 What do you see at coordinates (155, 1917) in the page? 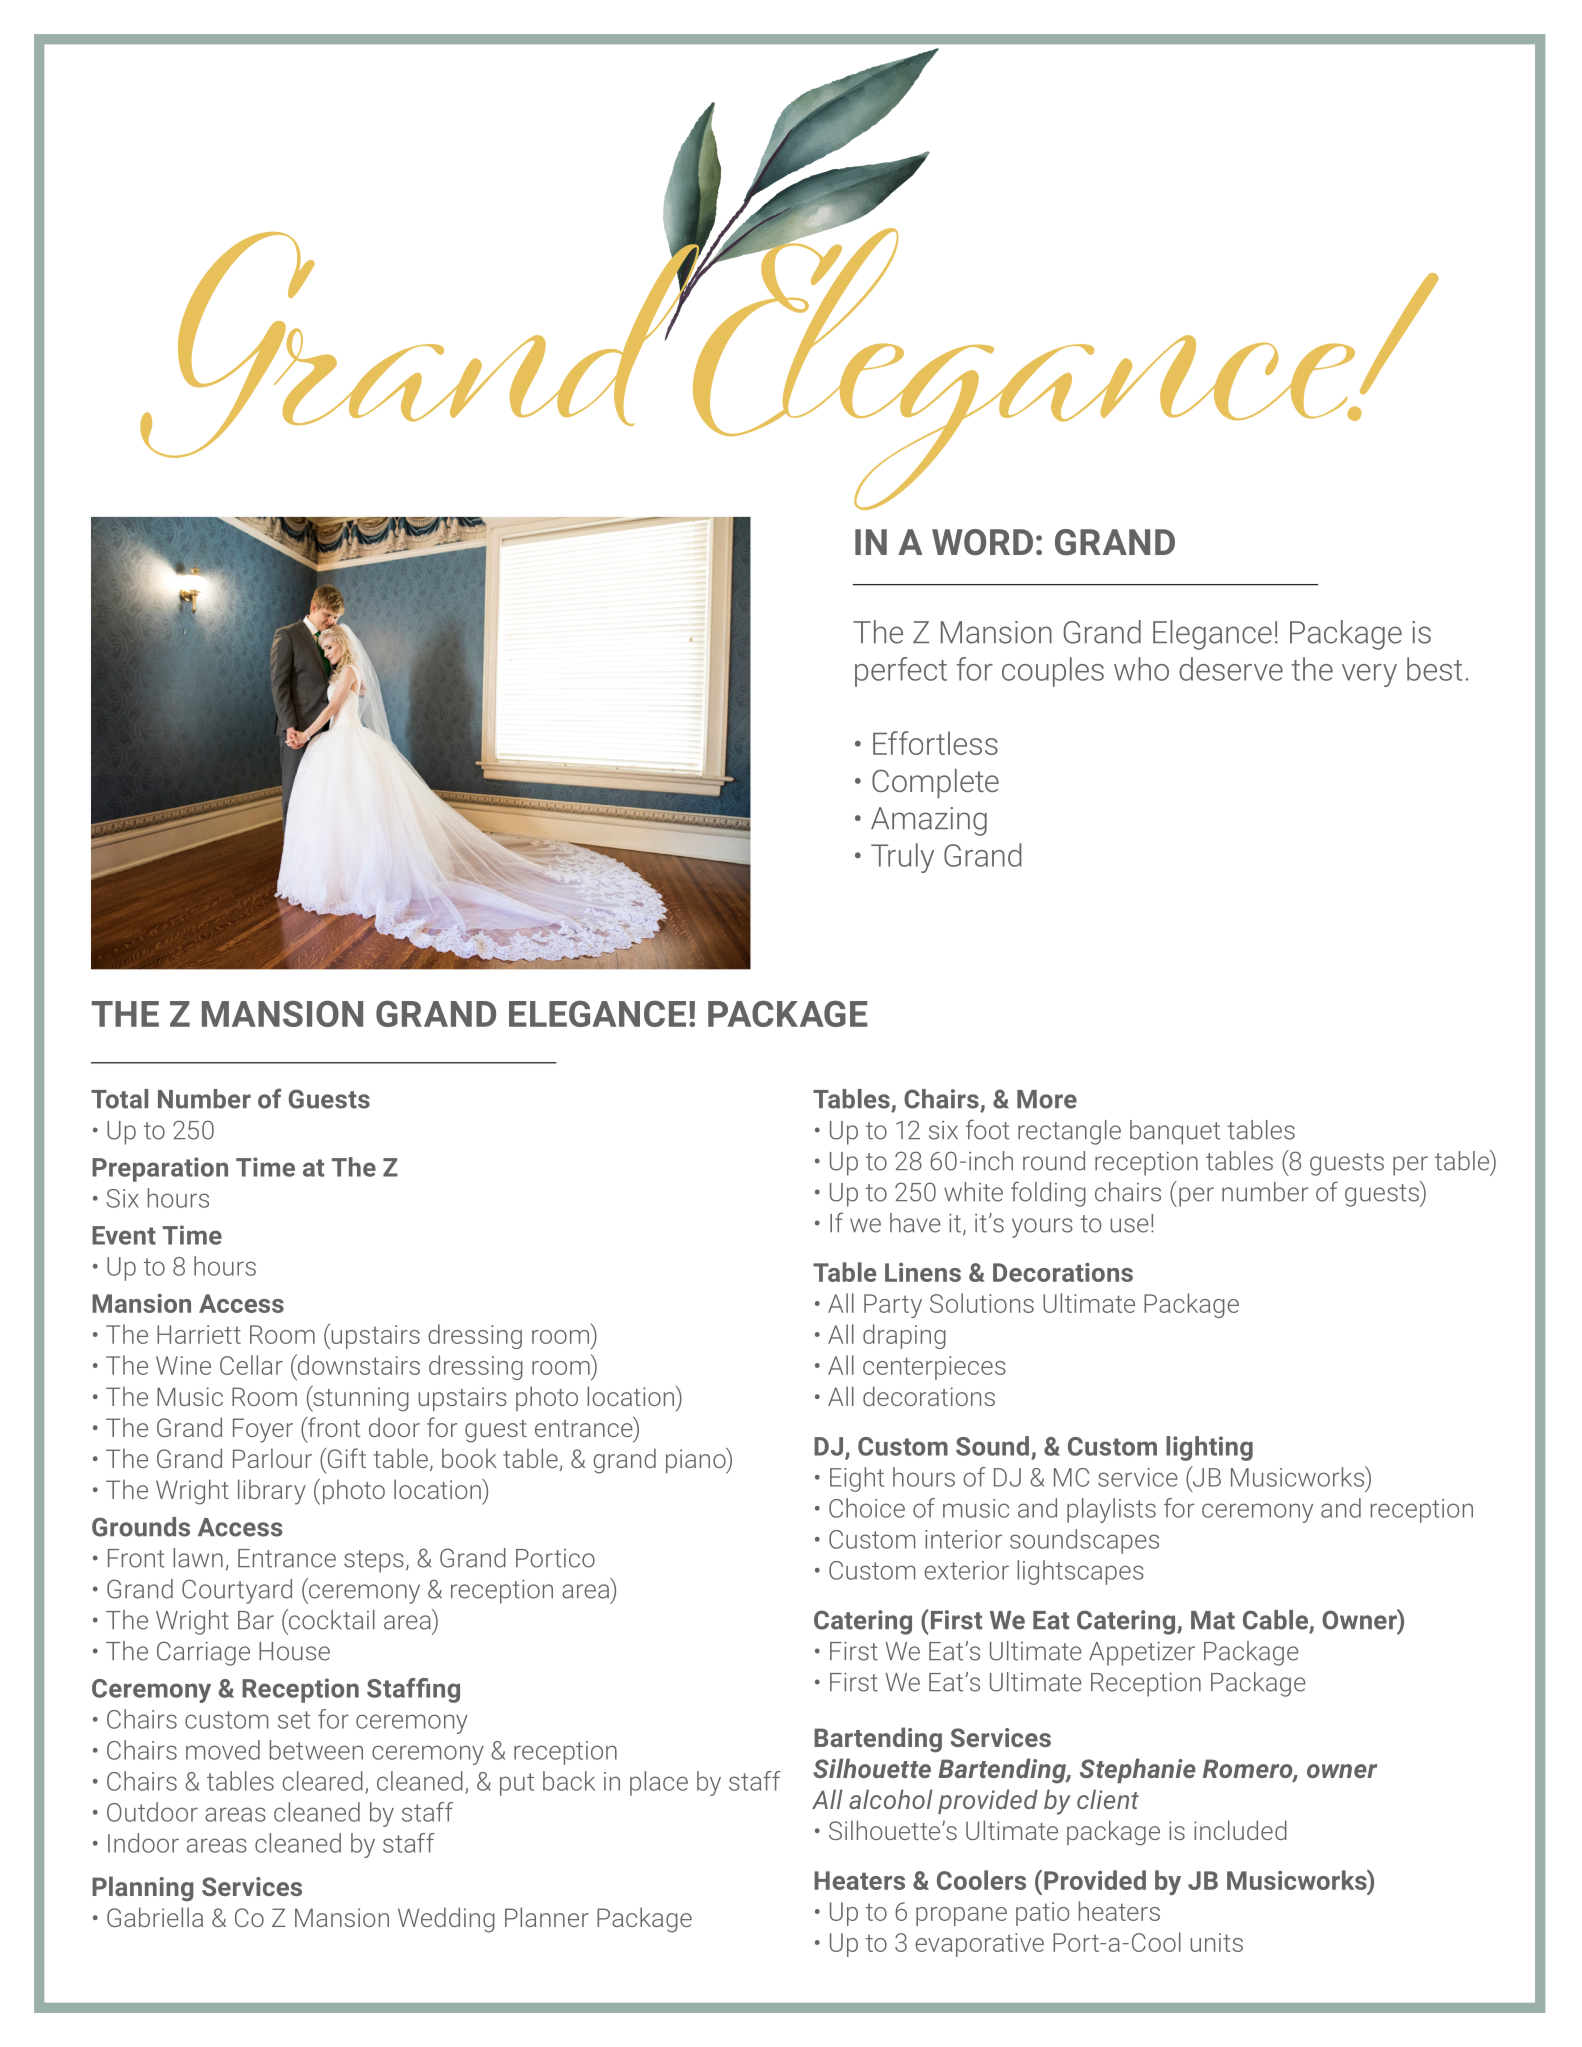
I see `Gabriella` at bounding box center [155, 1917].
